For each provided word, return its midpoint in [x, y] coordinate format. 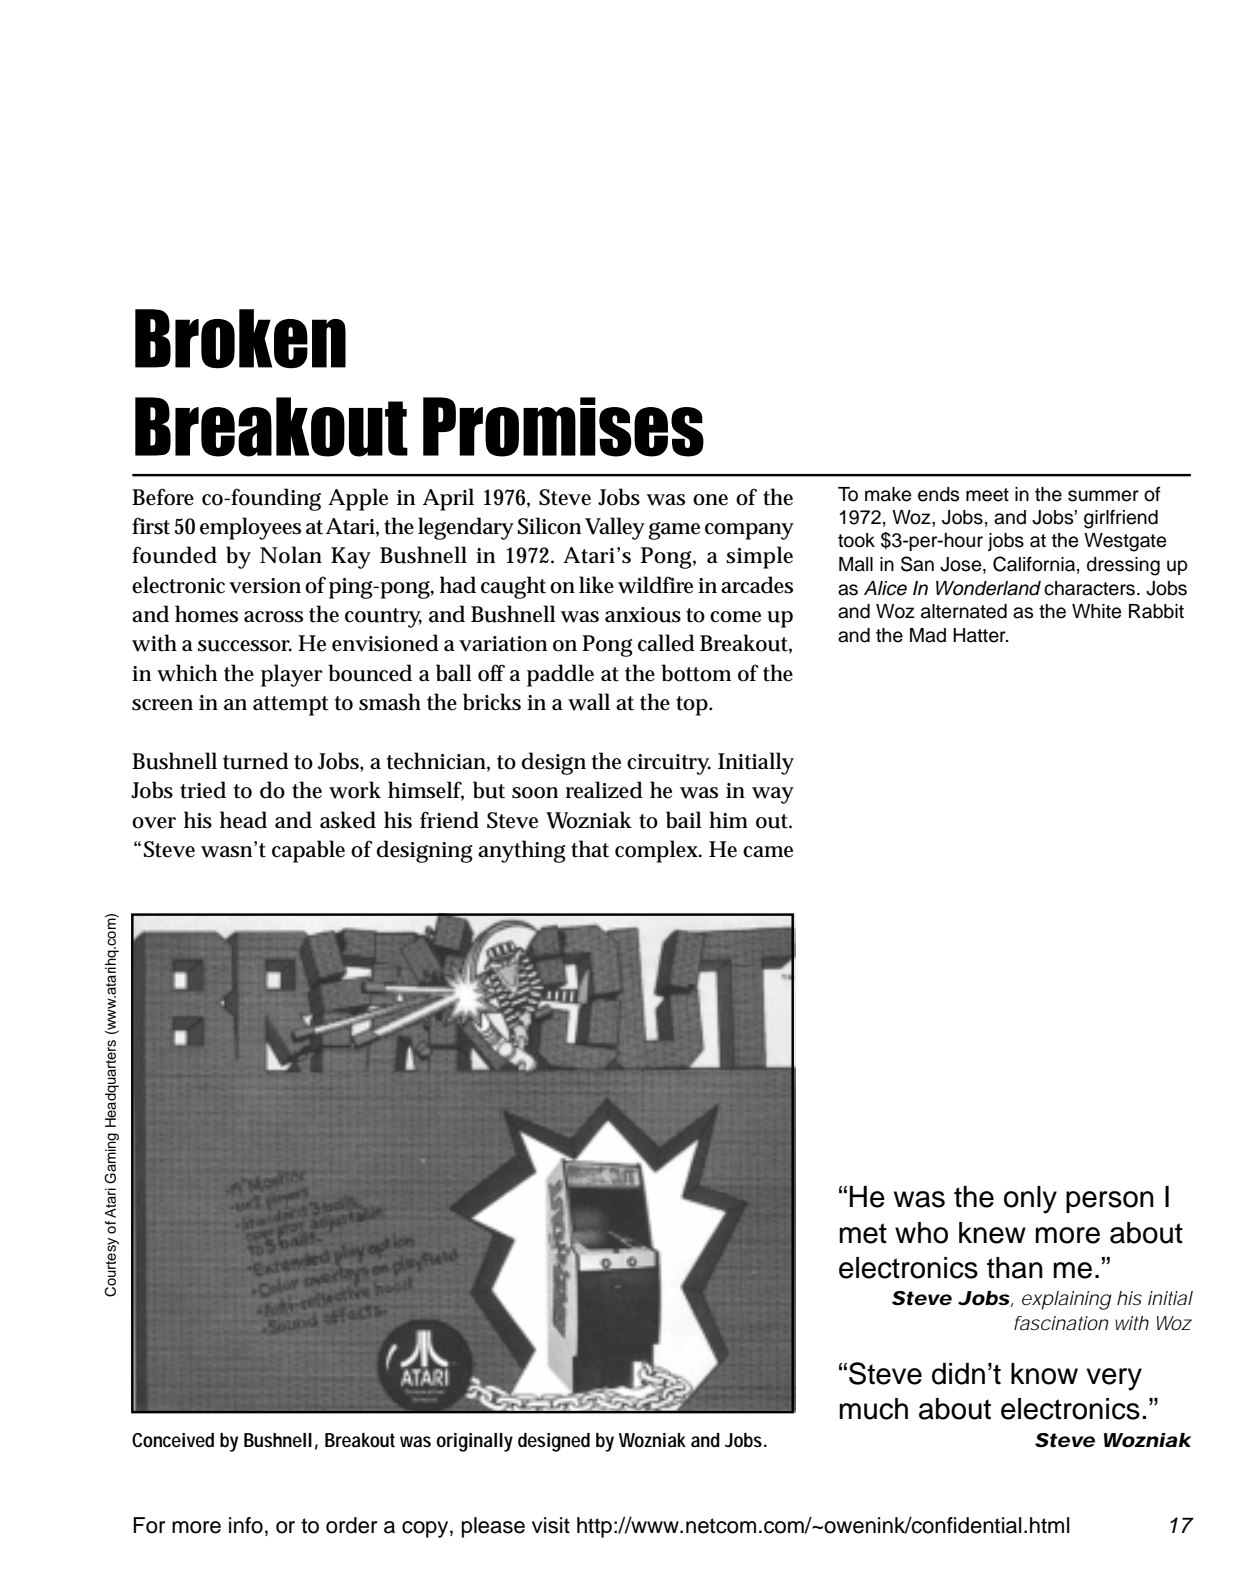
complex [658, 851]
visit [551, 1525]
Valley [615, 528]
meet [987, 495]
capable [308, 851]
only [1030, 1200]
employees [250, 528]
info [246, 1525]
